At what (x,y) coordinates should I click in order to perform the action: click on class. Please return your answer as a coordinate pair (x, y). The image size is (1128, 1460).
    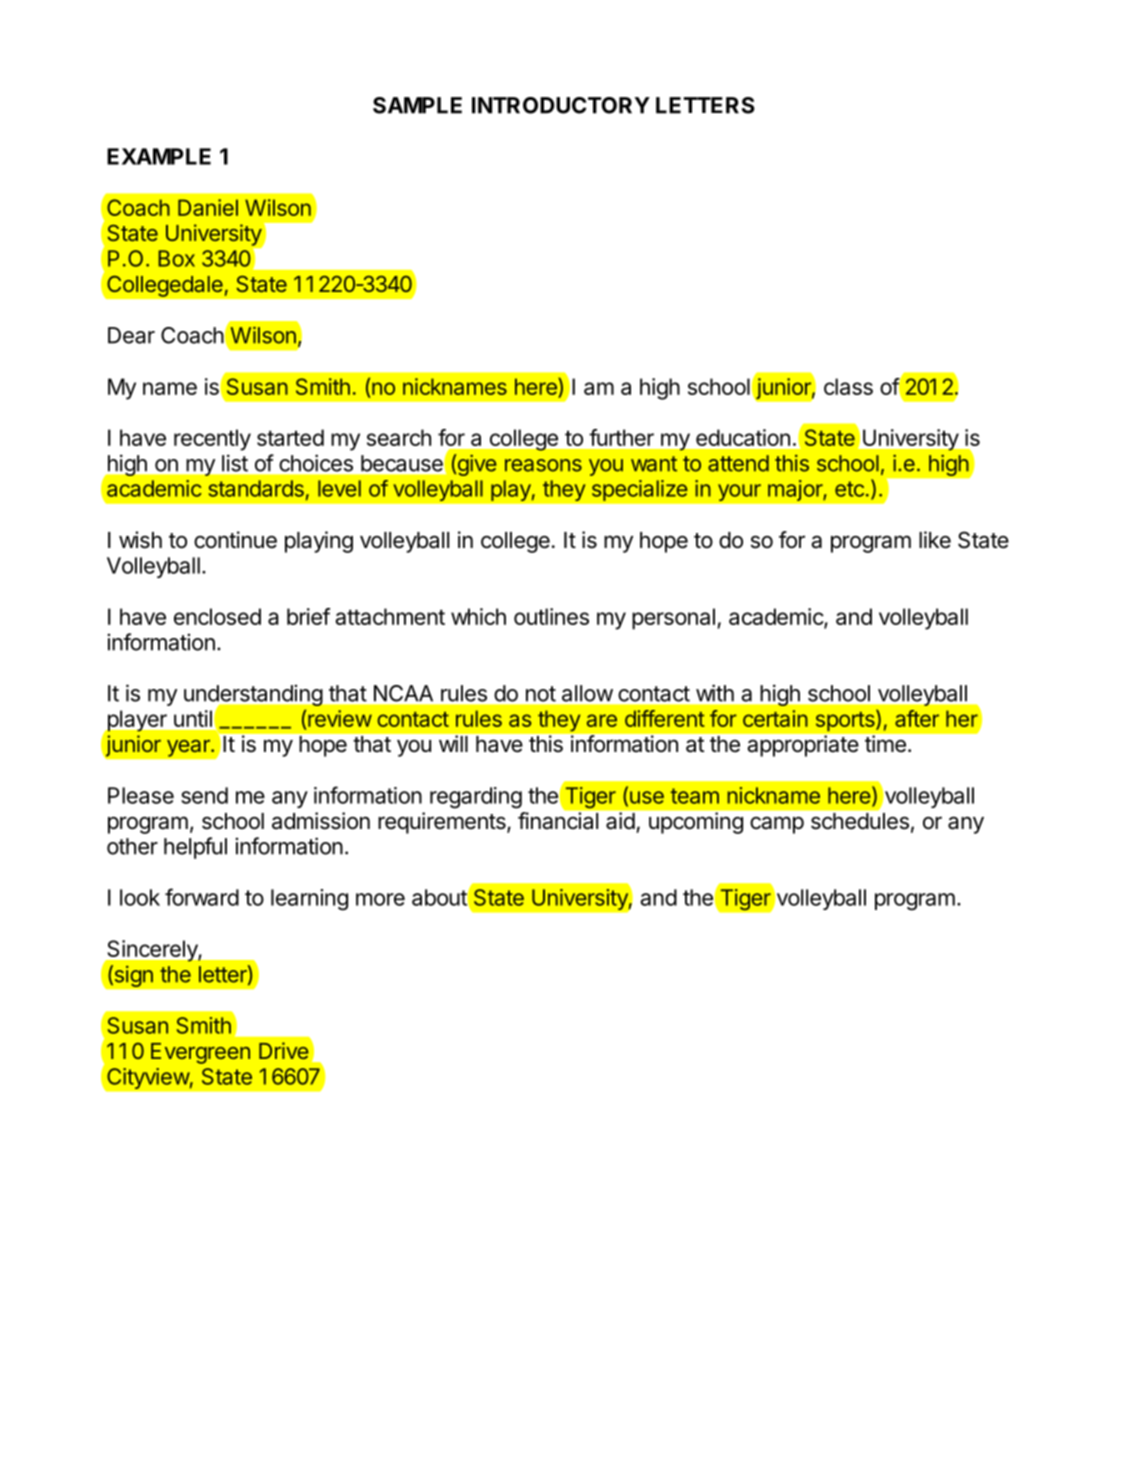
    Looking at the image, I should click on (848, 386).
